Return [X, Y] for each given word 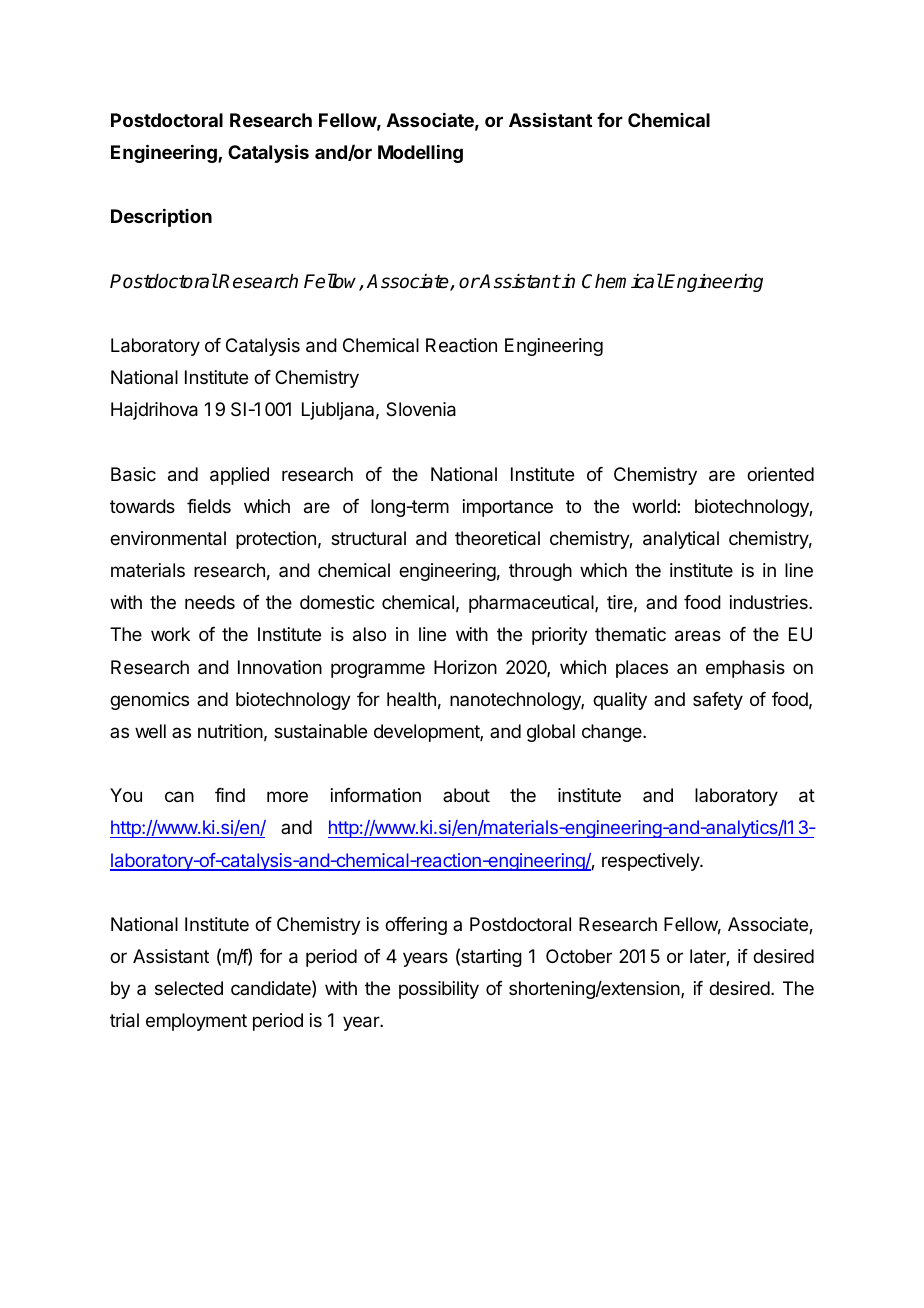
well [150, 731]
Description [161, 218]
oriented [780, 474]
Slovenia [421, 409]
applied [239, 476]
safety [718, 701]
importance [508, 508]
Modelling [420, 154]
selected [189, 988]
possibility [439, 990]
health [411, 699]
